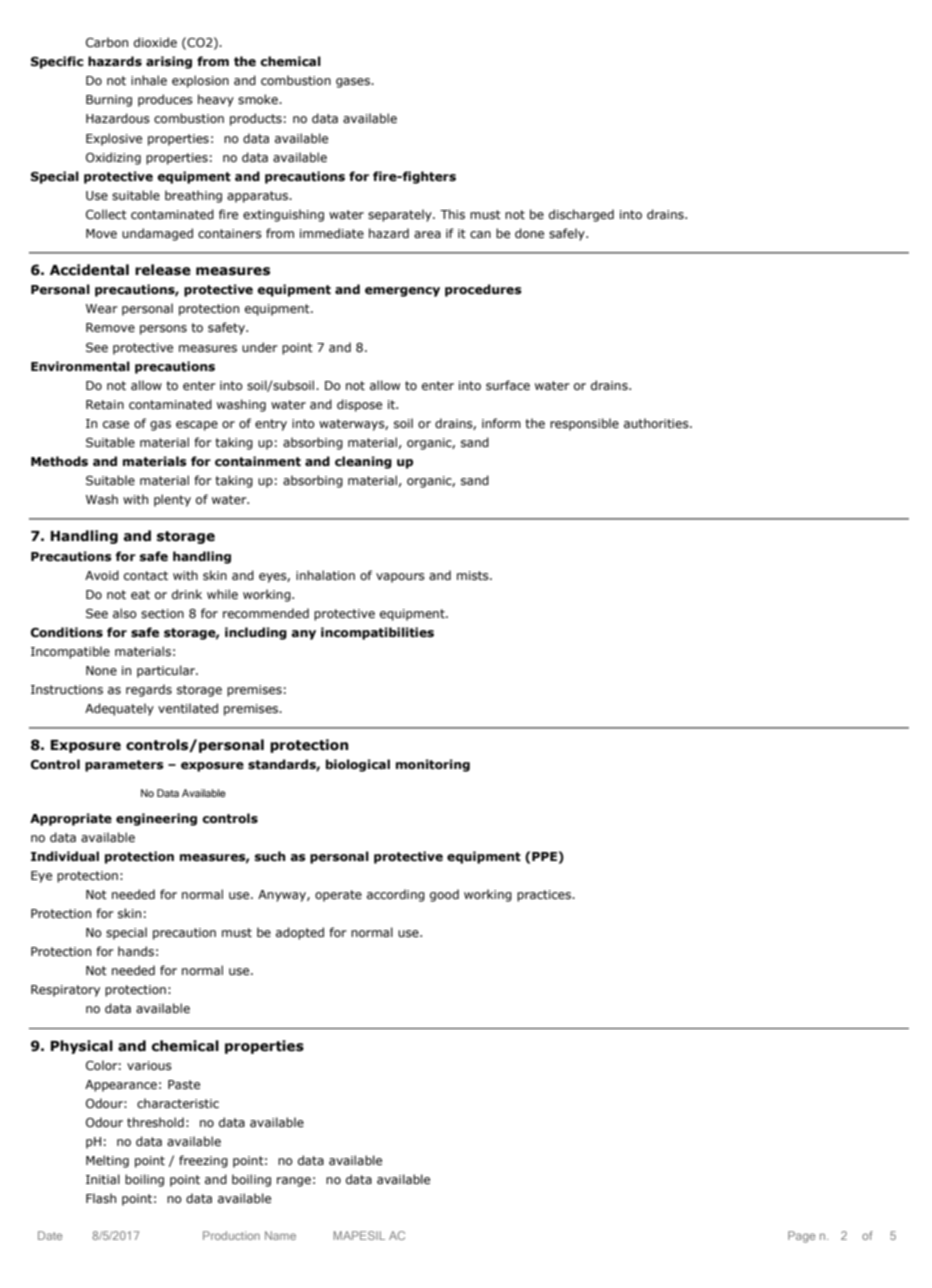  What do you see at coordinates (657, 423) in the screenshot?
I see `authorities` at bounding box center [657, 423].
